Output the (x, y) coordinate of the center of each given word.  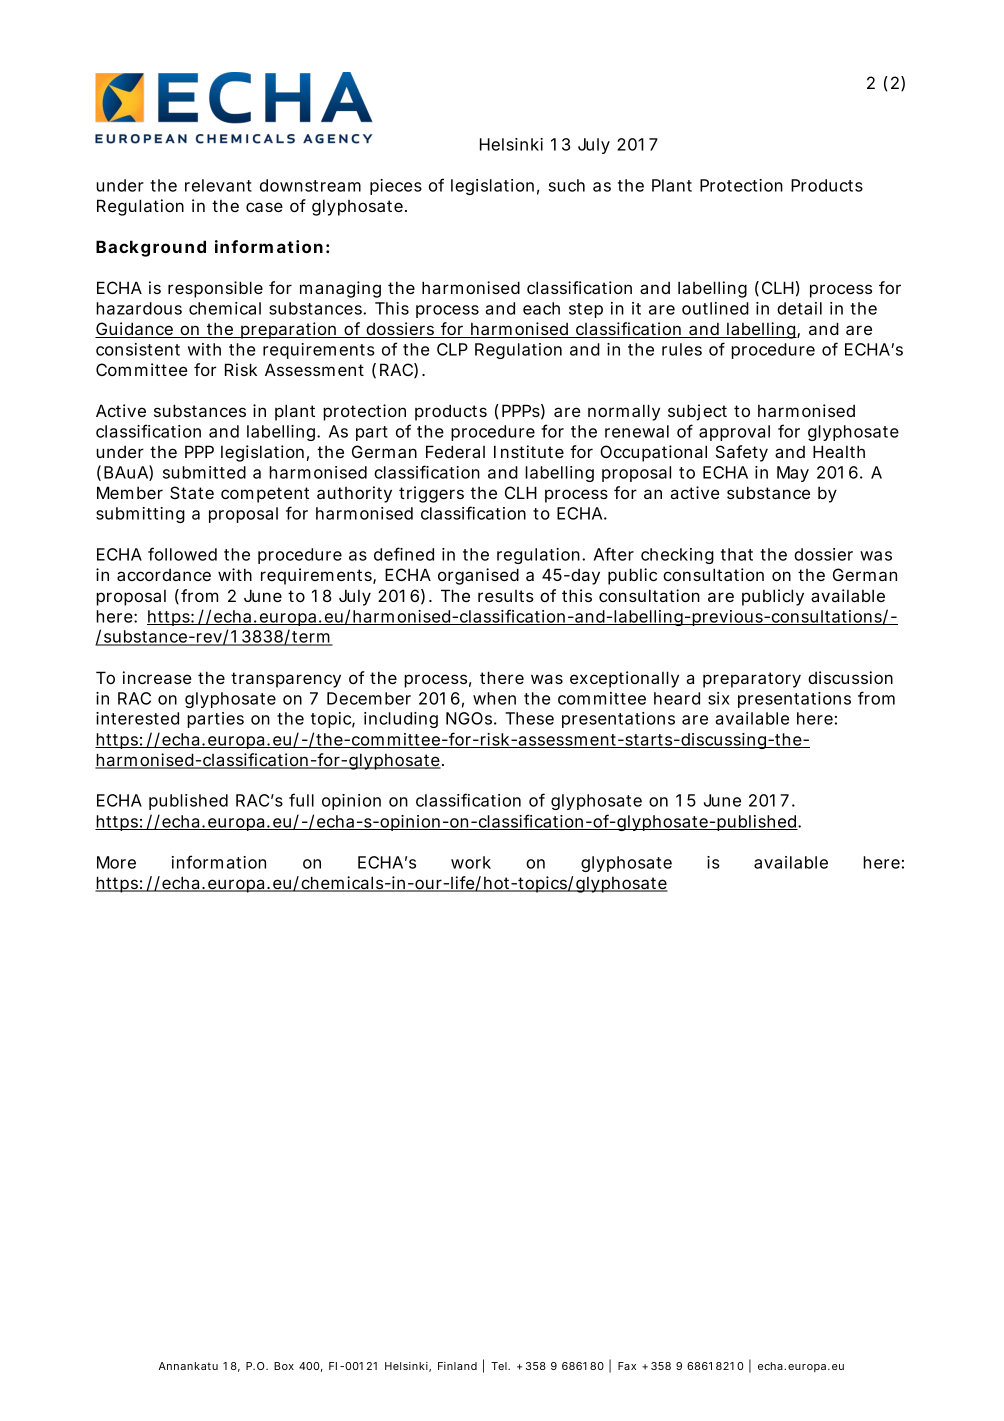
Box (284, 1366)
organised (478, 576)
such (567, 185)
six (719, 698)
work (471, 862)
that (737, 554)
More (116, 862)
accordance (164, 574)
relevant (218, 185)
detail (799, 308)
